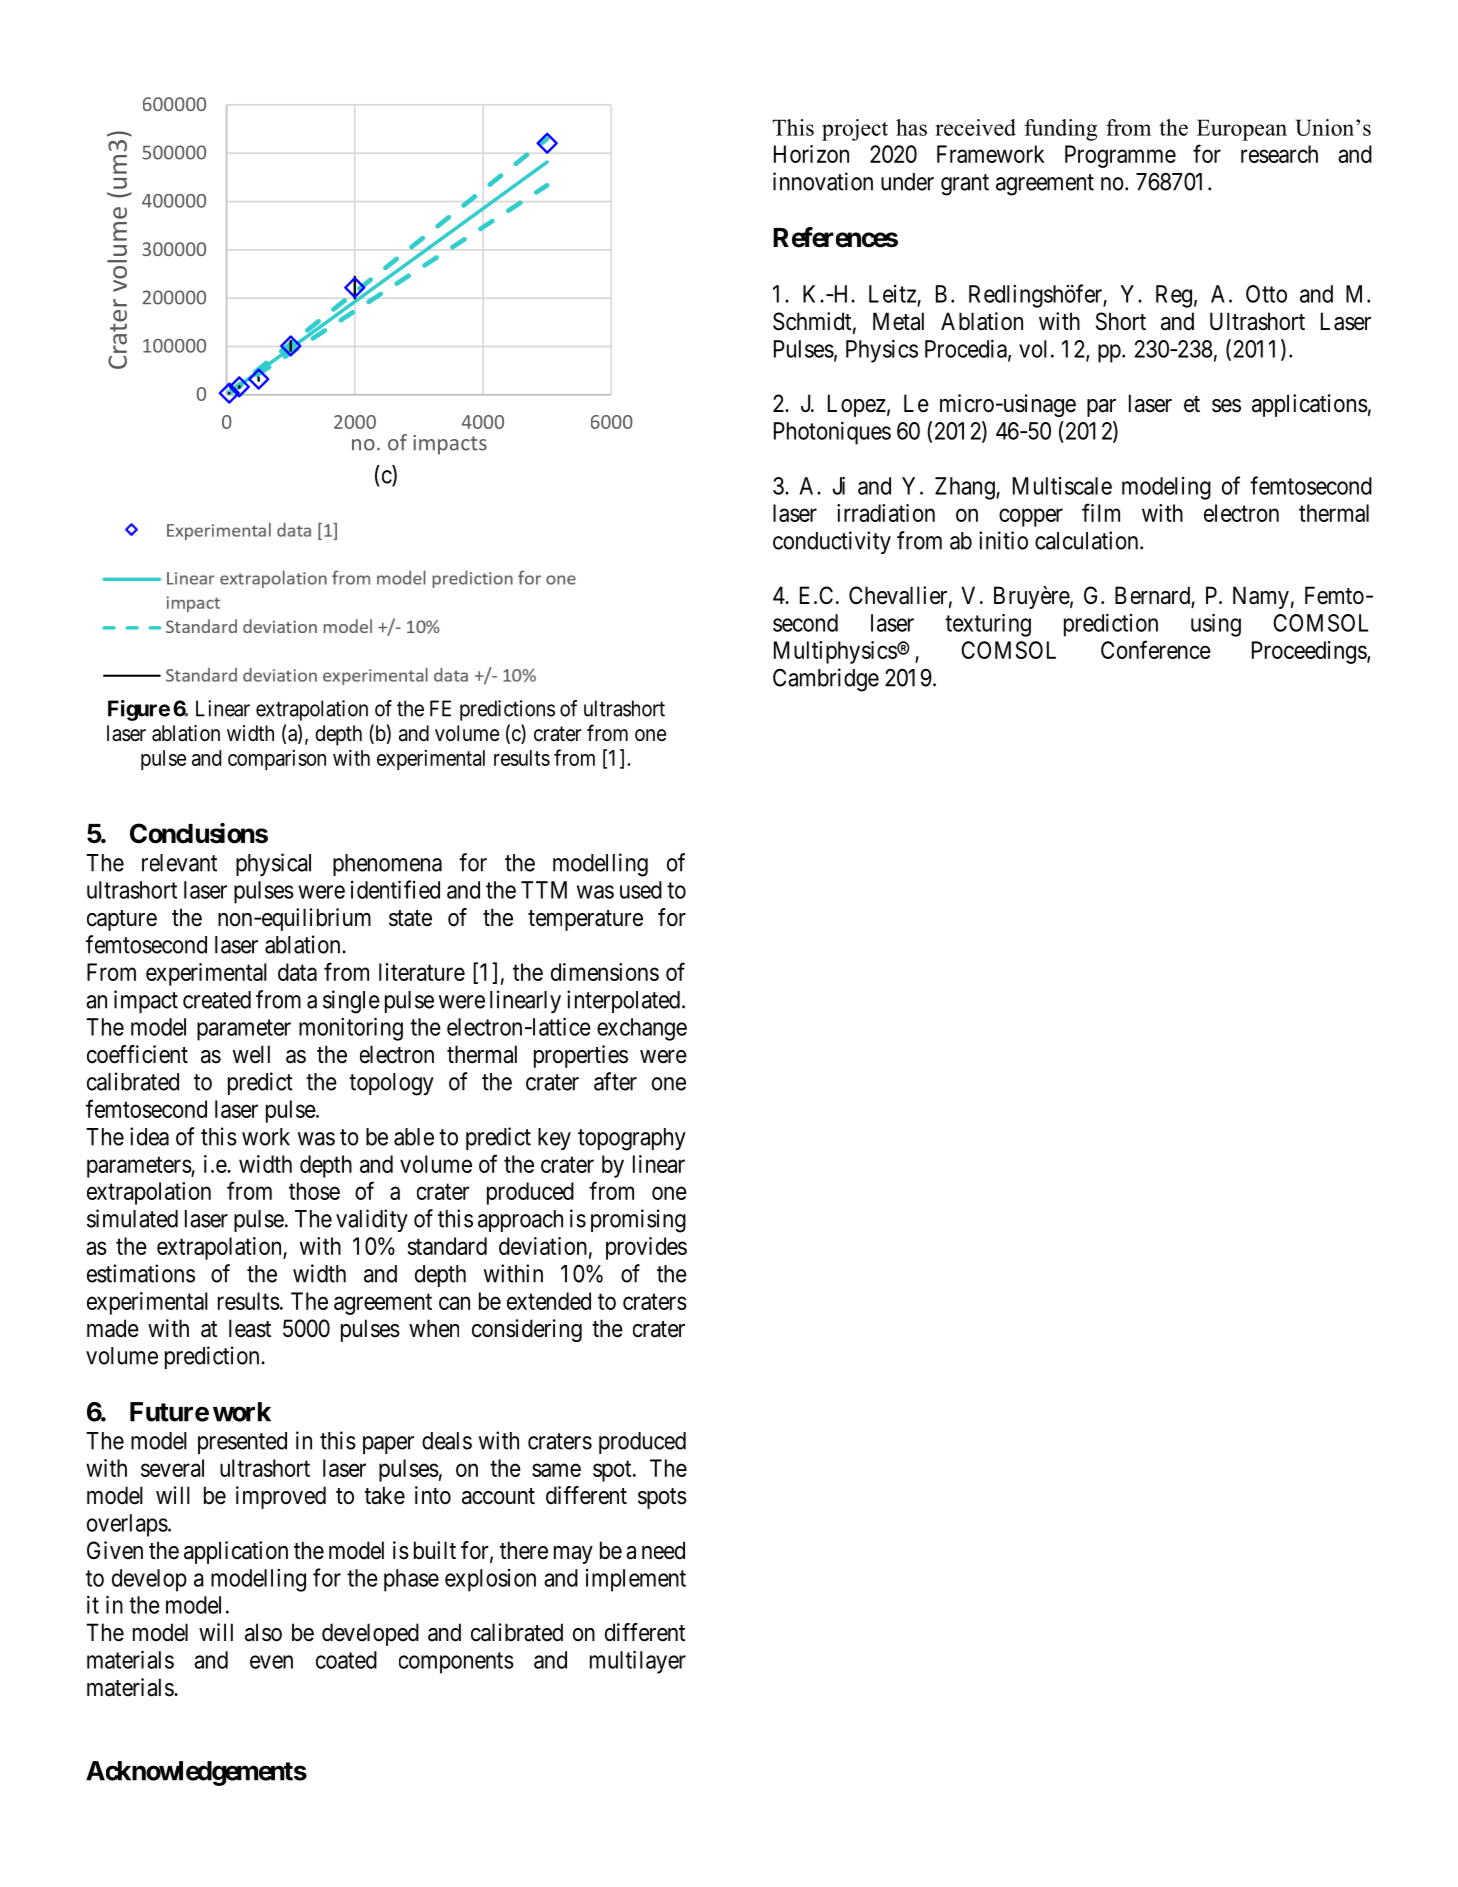 This screenshot has width=1458, height=1887. Describe the element at coordinates (855, 130) in the screenshot. I see `project` at that location.
